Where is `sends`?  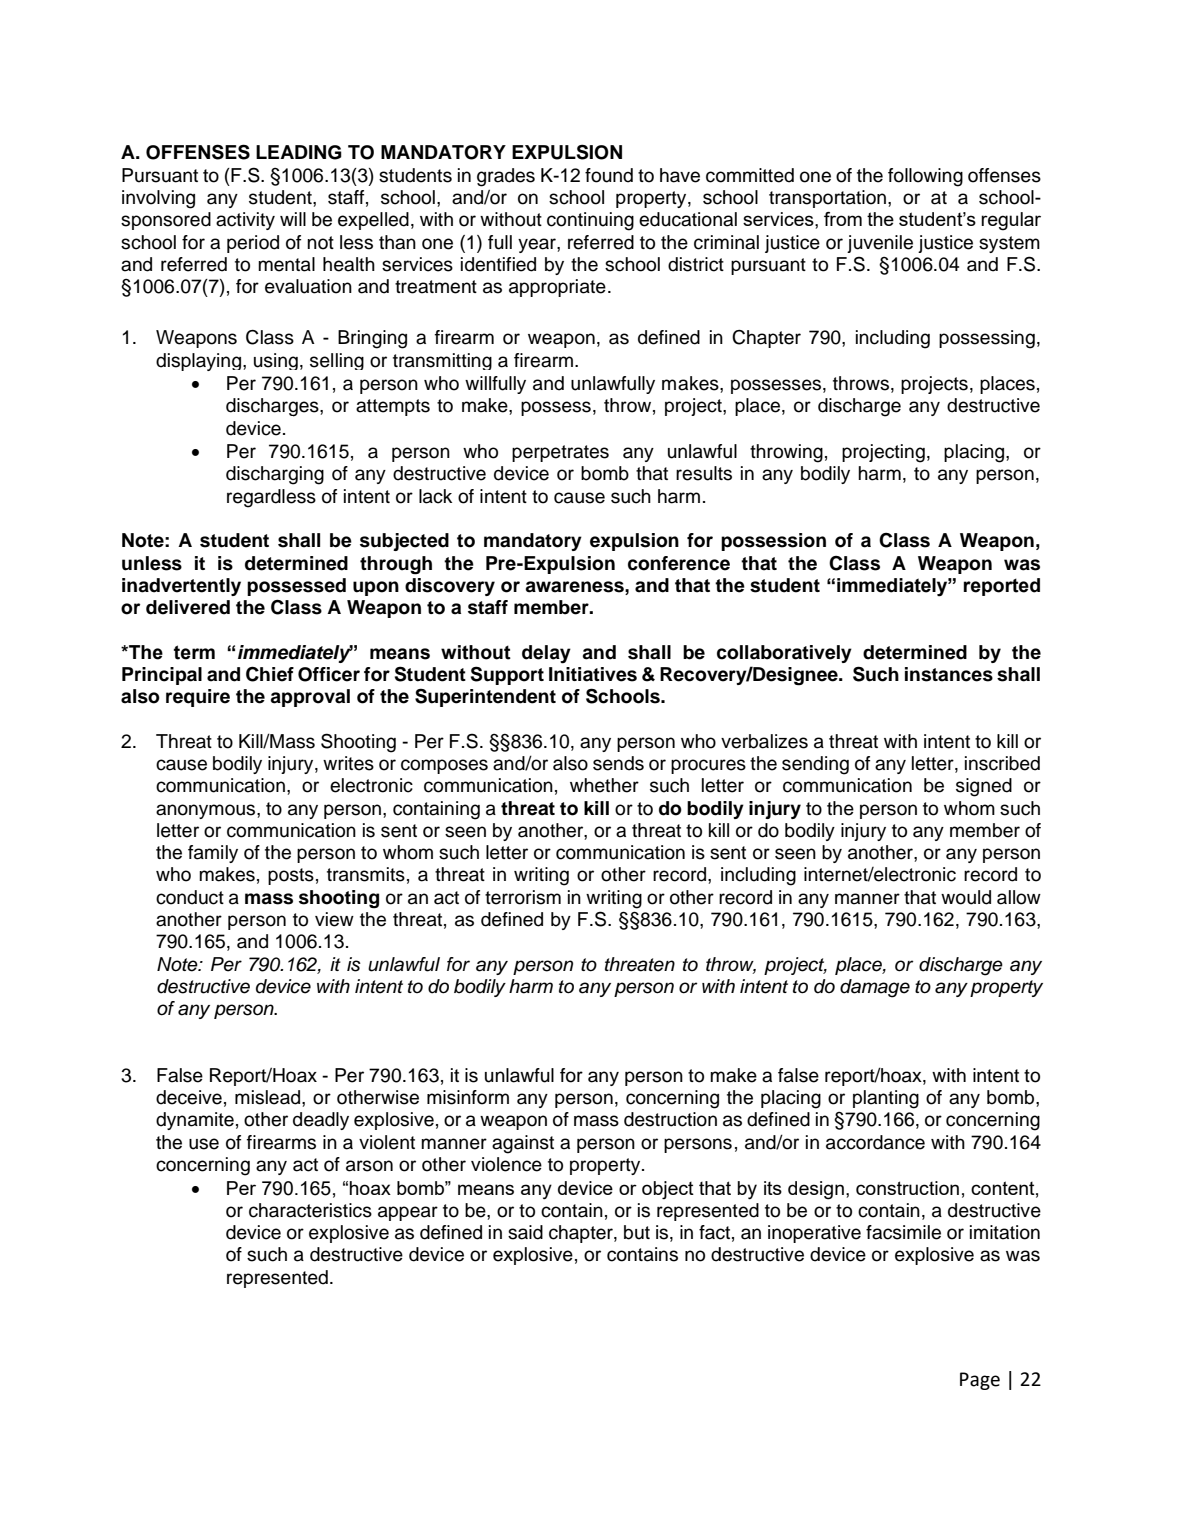
sends is located at coordinates (618, 763).
